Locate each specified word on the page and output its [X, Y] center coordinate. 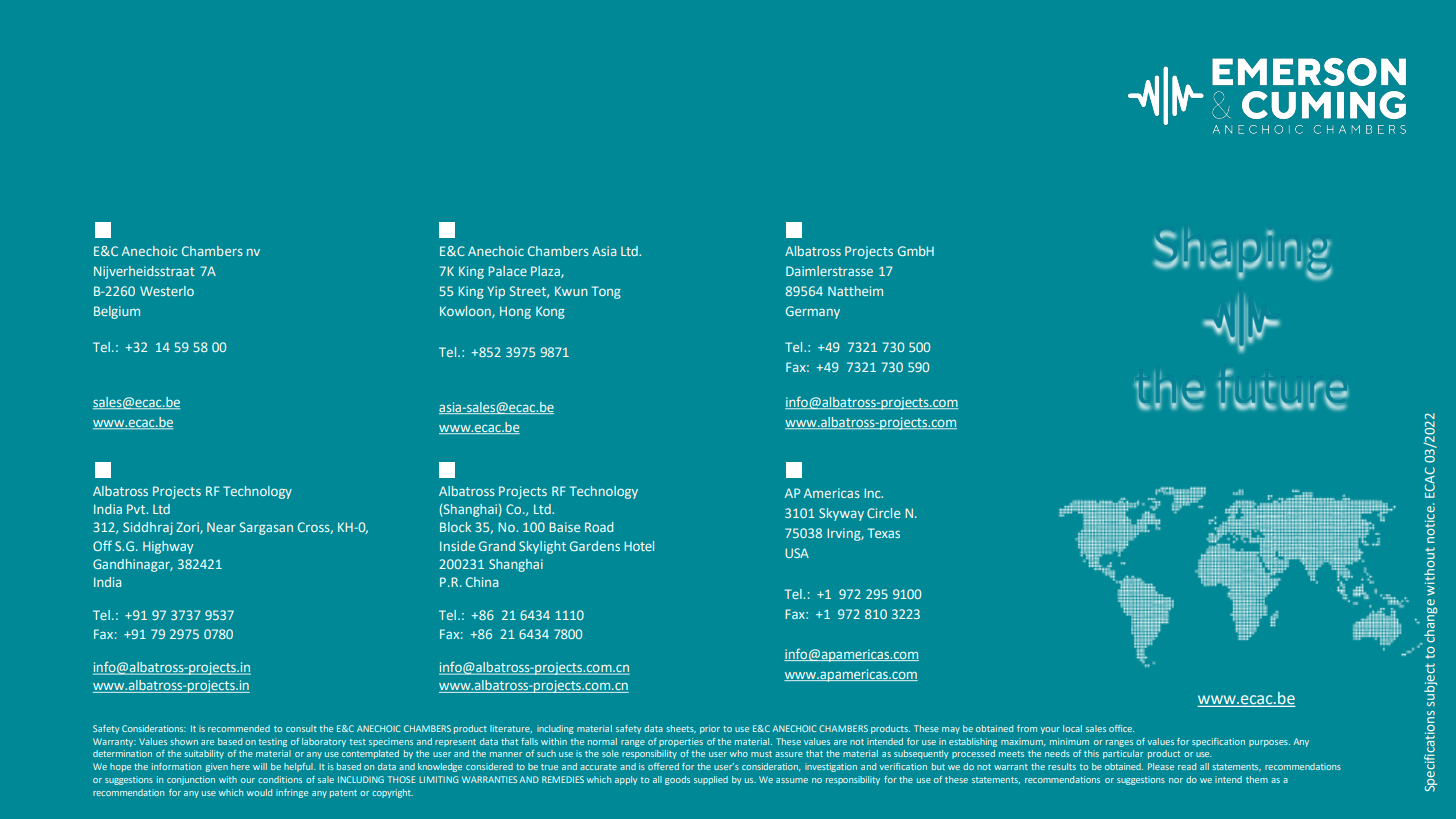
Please [1161, 766]
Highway [168, 547]
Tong [606, 292]
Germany [813, 312]
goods [677, 780]
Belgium [117, 312]
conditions [280, 779]
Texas [884, 533]
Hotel [639, 546]
